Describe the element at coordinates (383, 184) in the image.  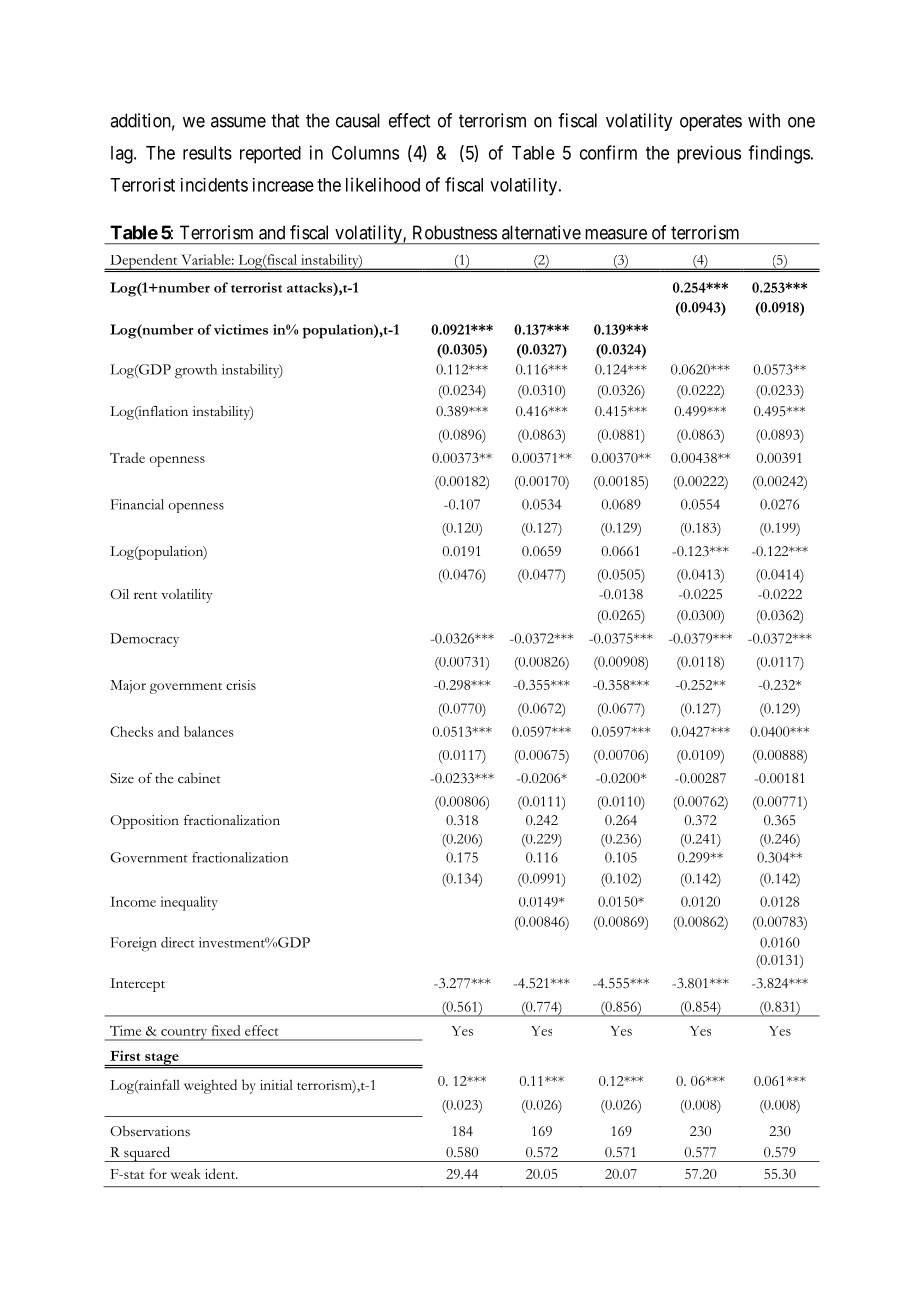
I see `likelihood` at that location.
